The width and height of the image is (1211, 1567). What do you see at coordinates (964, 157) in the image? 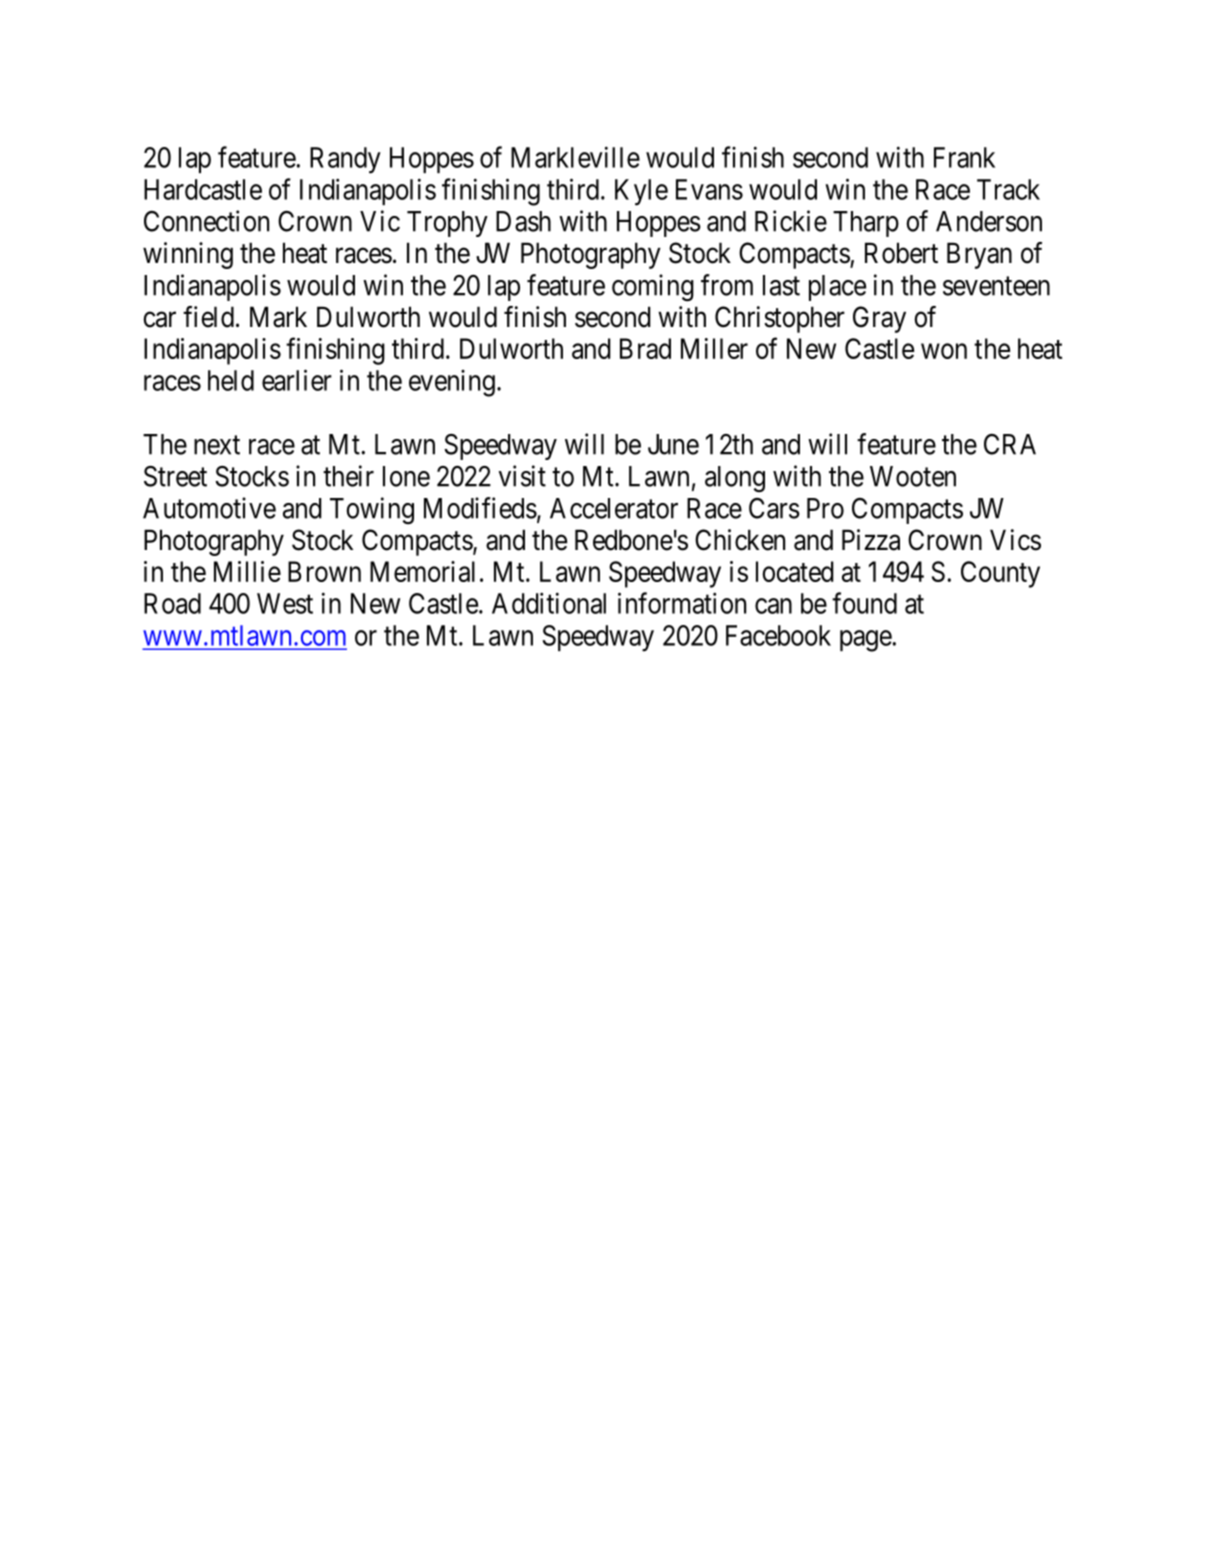
I see `Frank` at bounding box center [964, 157].
